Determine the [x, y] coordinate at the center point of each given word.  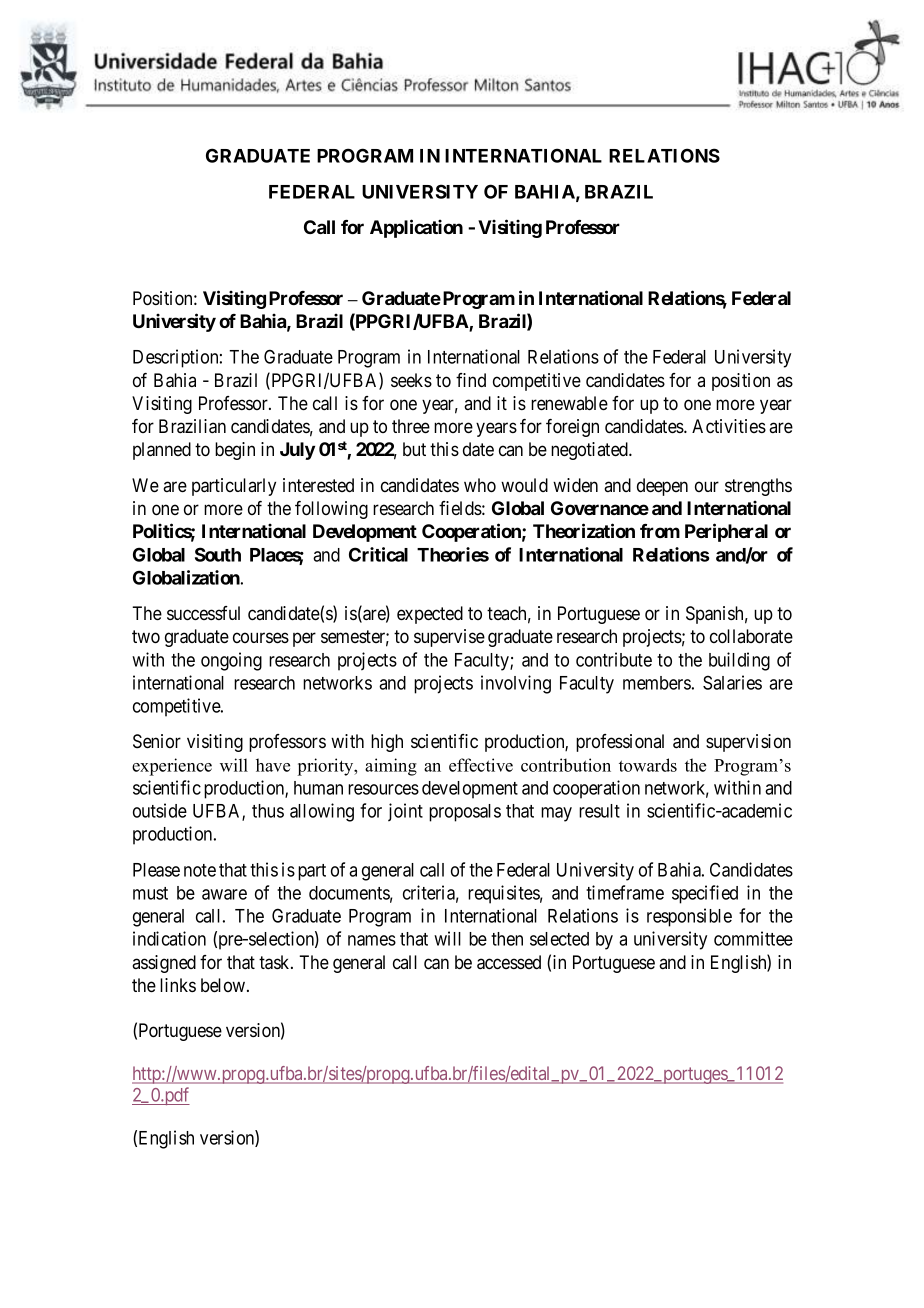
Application [416, 228]
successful [203, 613]
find [471, 380]
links [178, 985]
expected [430, 615]
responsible [689, 917]
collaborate [751, 636]
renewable [569, 403]
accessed [509, 962]
